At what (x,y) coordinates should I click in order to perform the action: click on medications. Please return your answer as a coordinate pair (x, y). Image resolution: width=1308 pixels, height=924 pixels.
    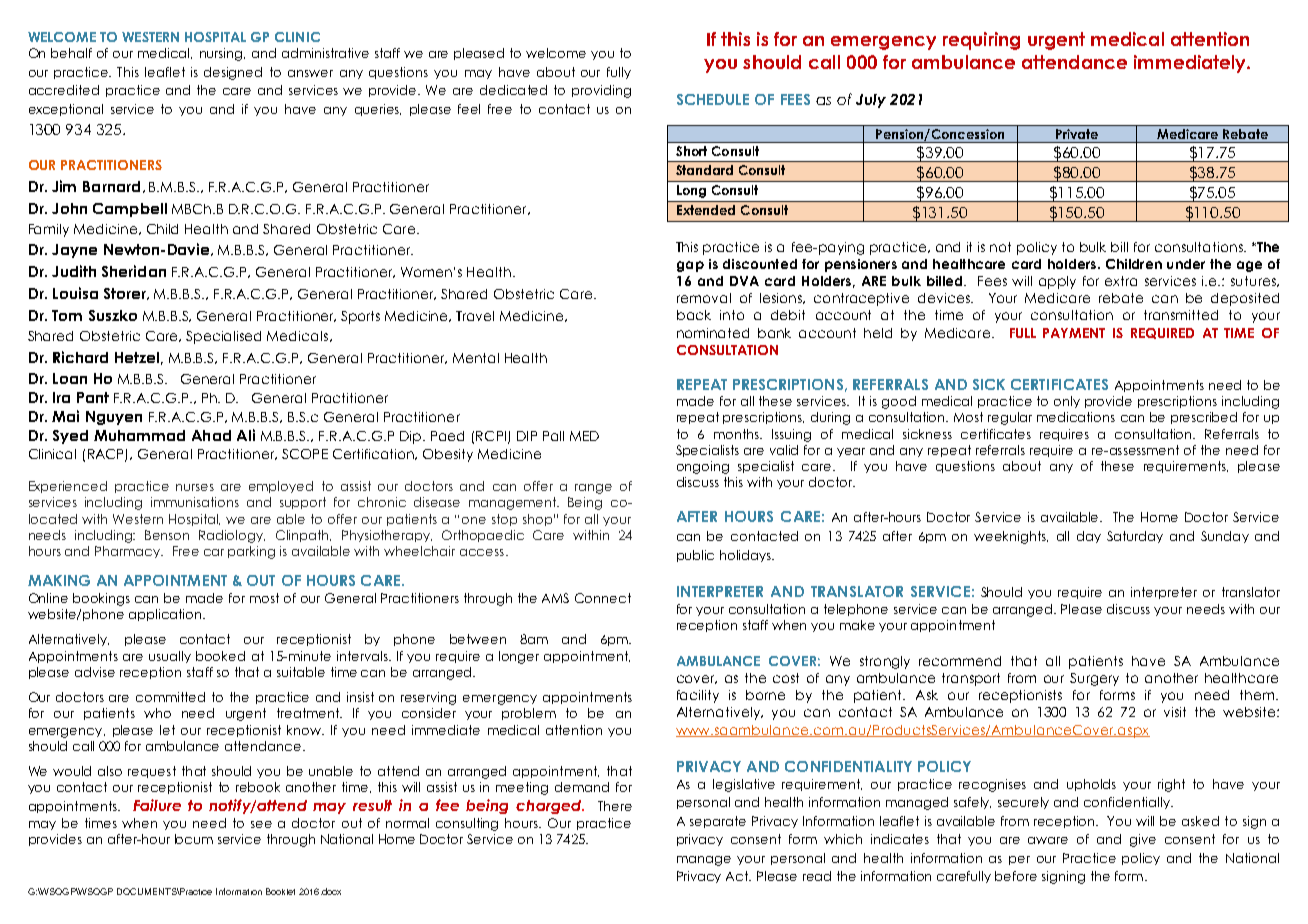
    Looking at the image, I should click on (1076, 417).
